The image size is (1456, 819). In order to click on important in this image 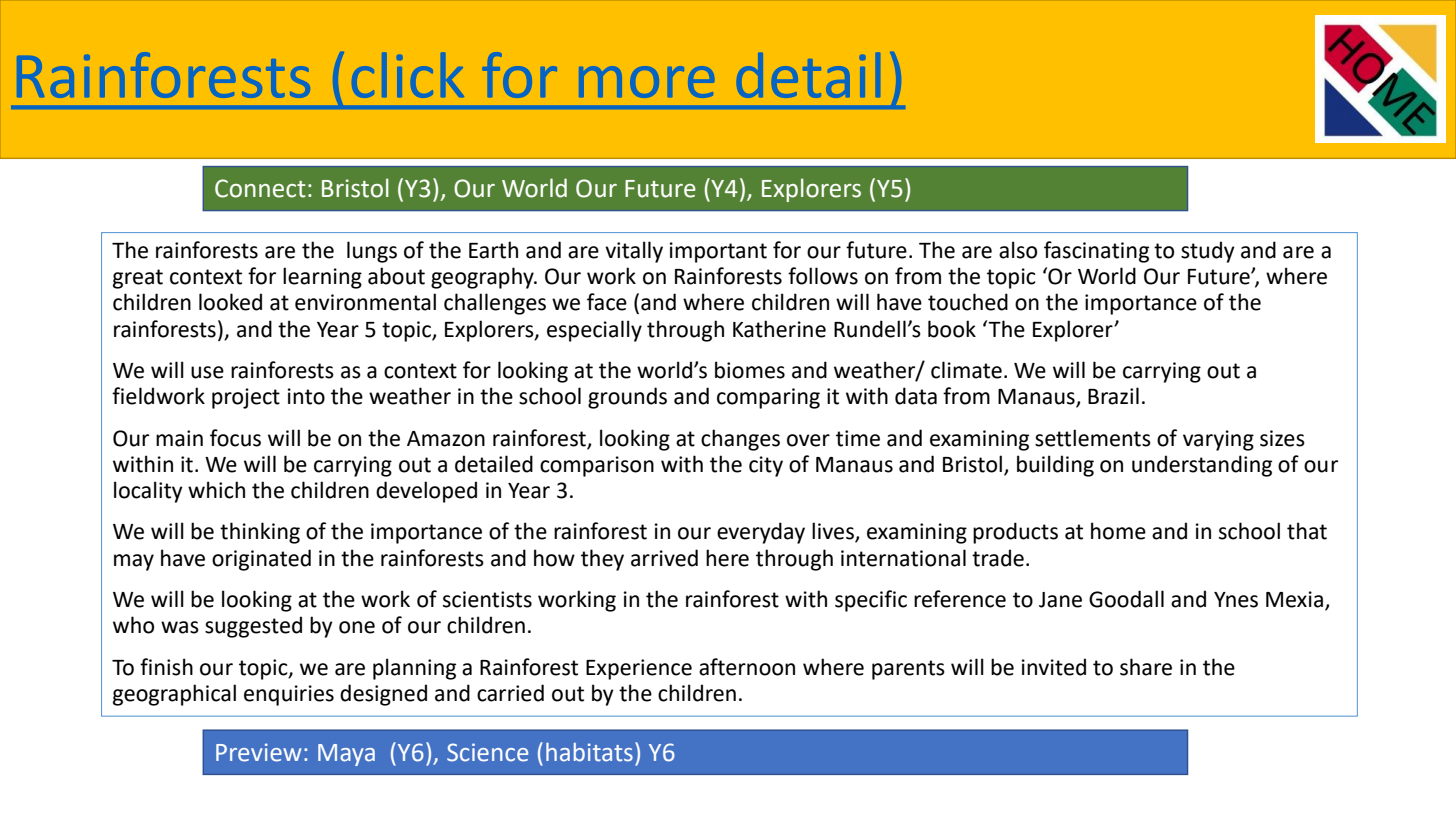, I will do `click(718, 252)`.
